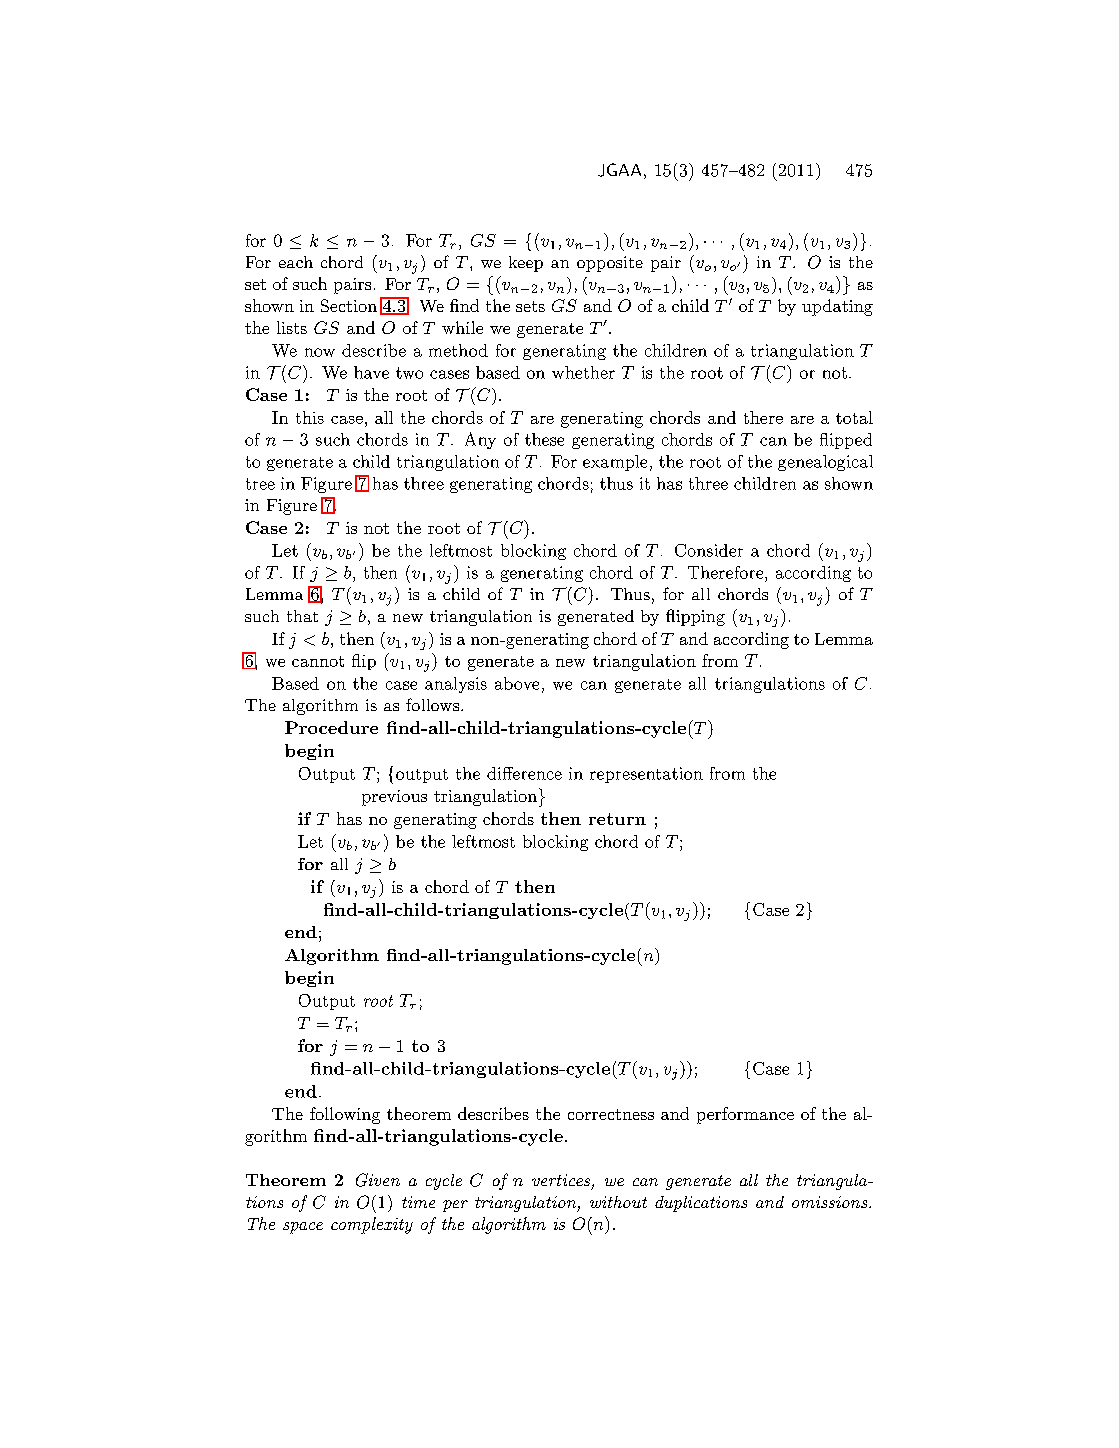  What do you see at coordinates (349, 305) in the screenshot?
I see `Section` at bounding box center [349, 305].
